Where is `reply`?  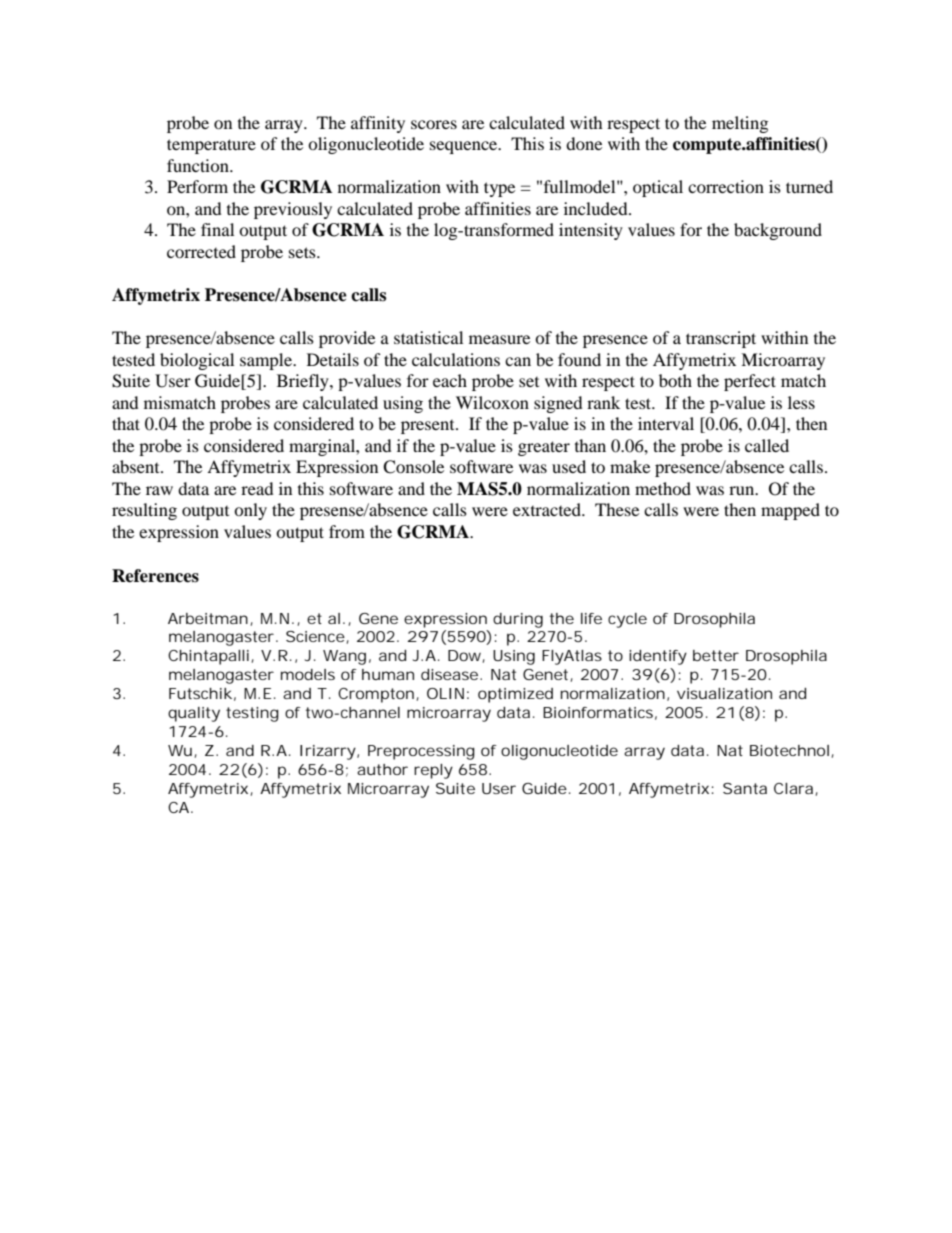
reply is located at coordinates (433, 771).
